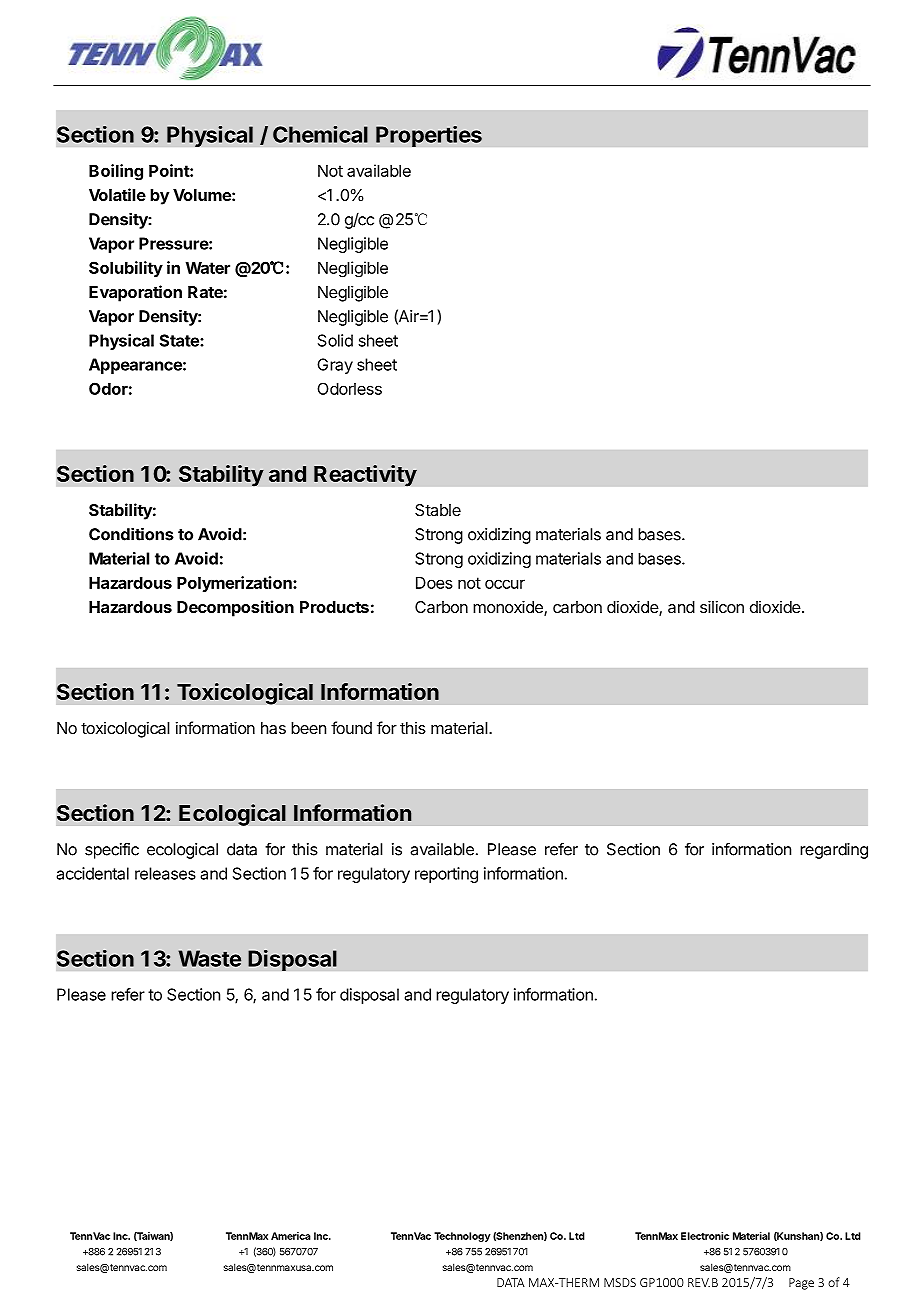 Image resolution: width=924 pixels, height=1308 pixels. Describe the element at coordinates (209, 958) in the image. I see `Waste` at that location.
